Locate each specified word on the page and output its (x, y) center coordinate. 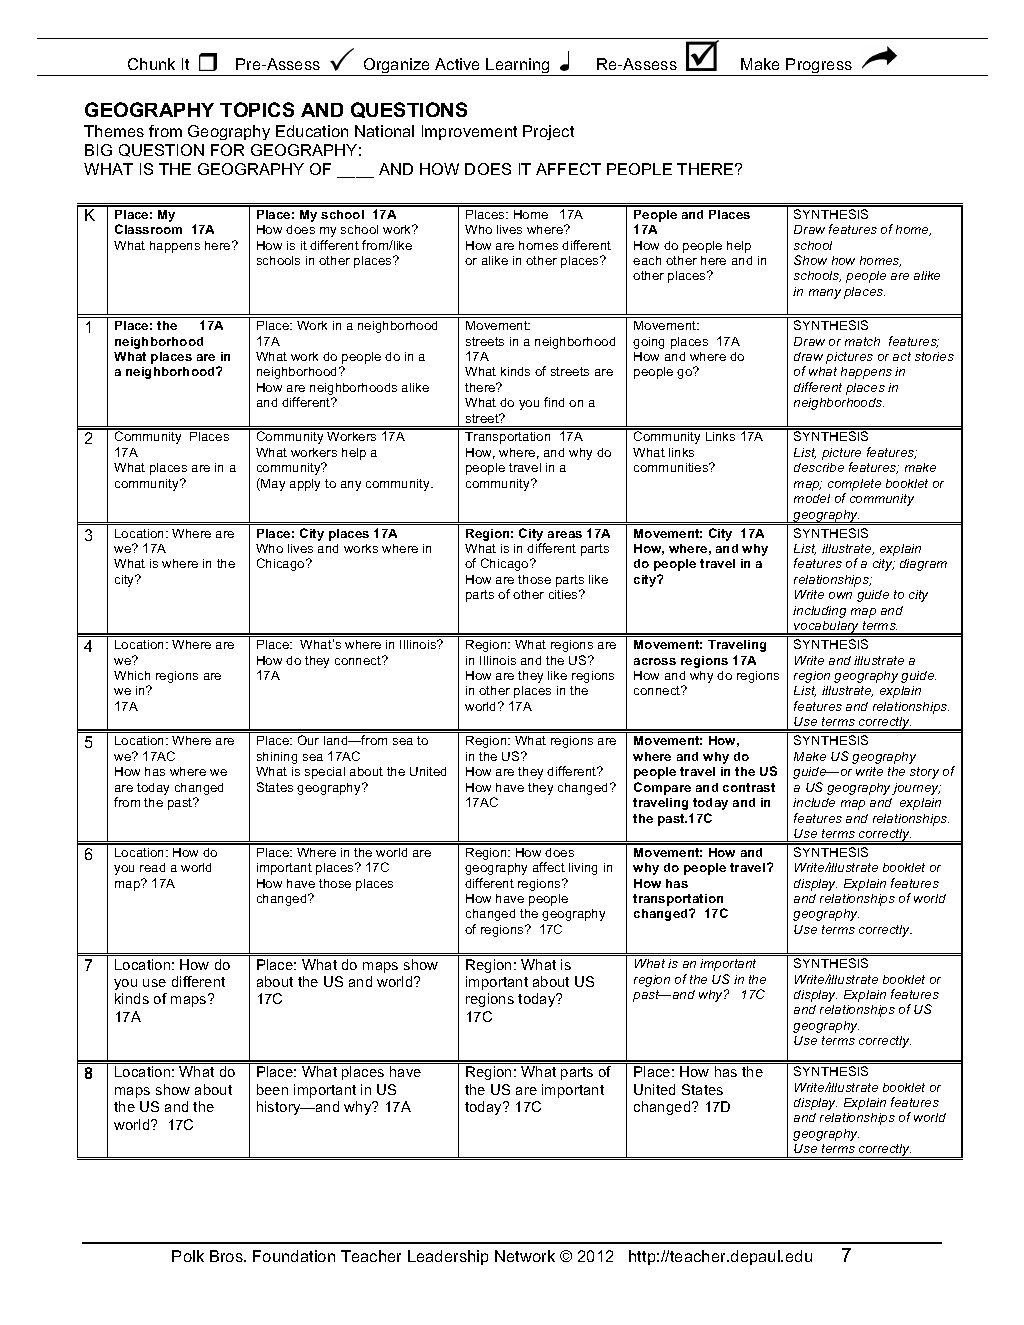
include (814, 802)
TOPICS (257, 109)
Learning (518, 67)
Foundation (294, 1256)
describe (819, 467)
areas (565, 534)
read (152, 867)
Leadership (448, 1257)
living (583, 869)
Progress (819, 67)
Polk (188, 1256)
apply (305, 485)
